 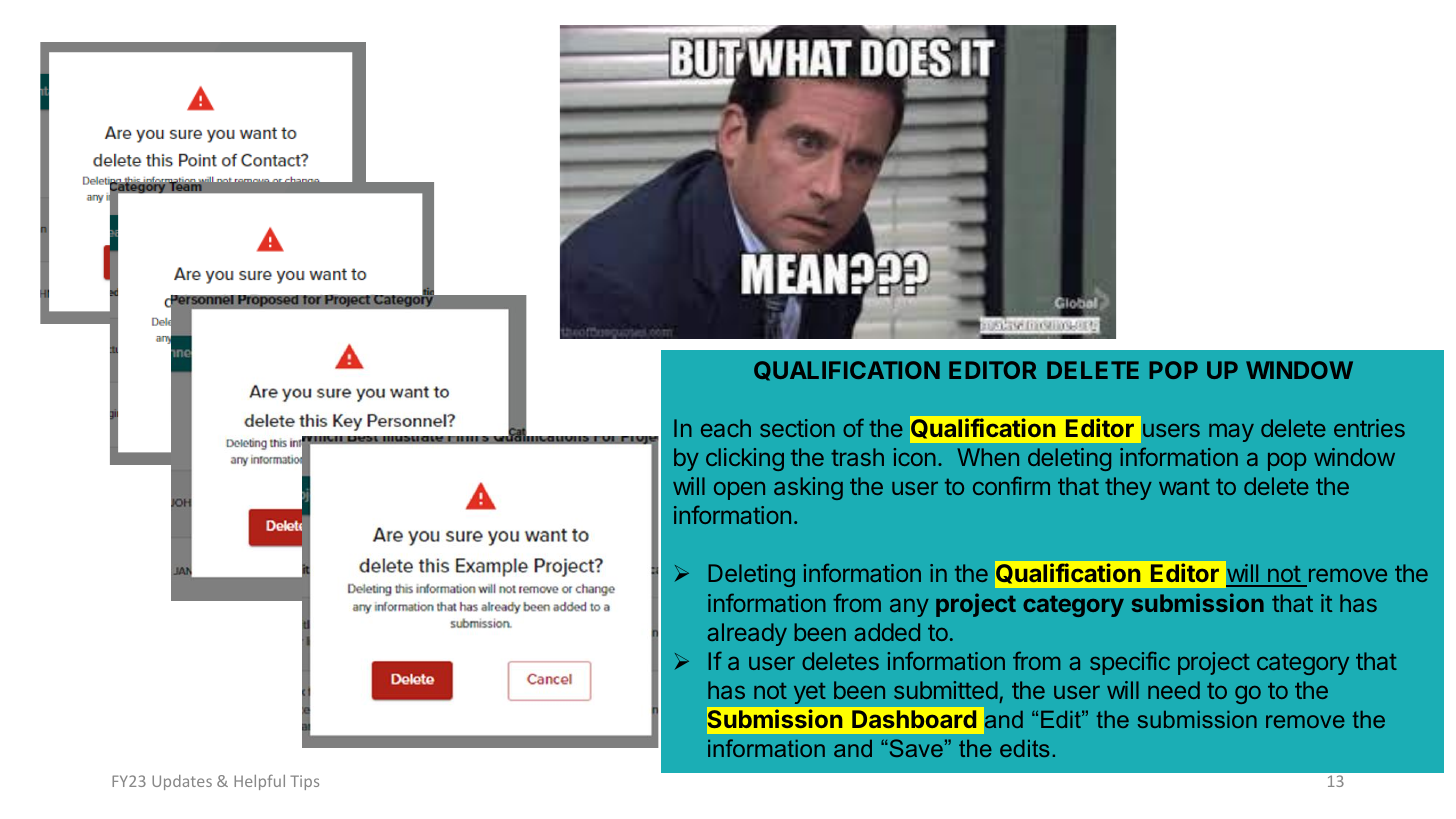 I want to click on may, so click(x=1231, y=432).
